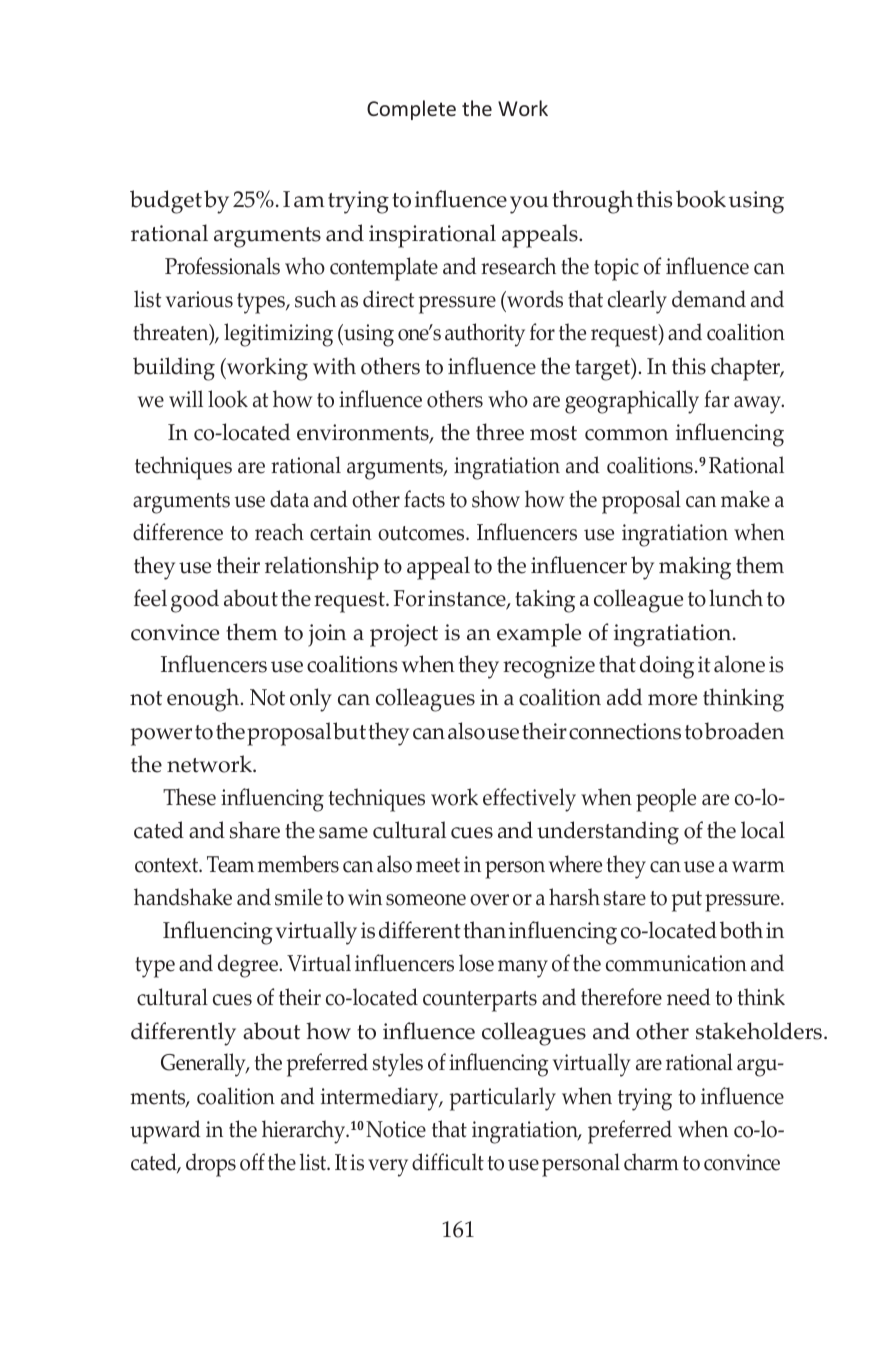  I want to click on share, so click(255, 830).
